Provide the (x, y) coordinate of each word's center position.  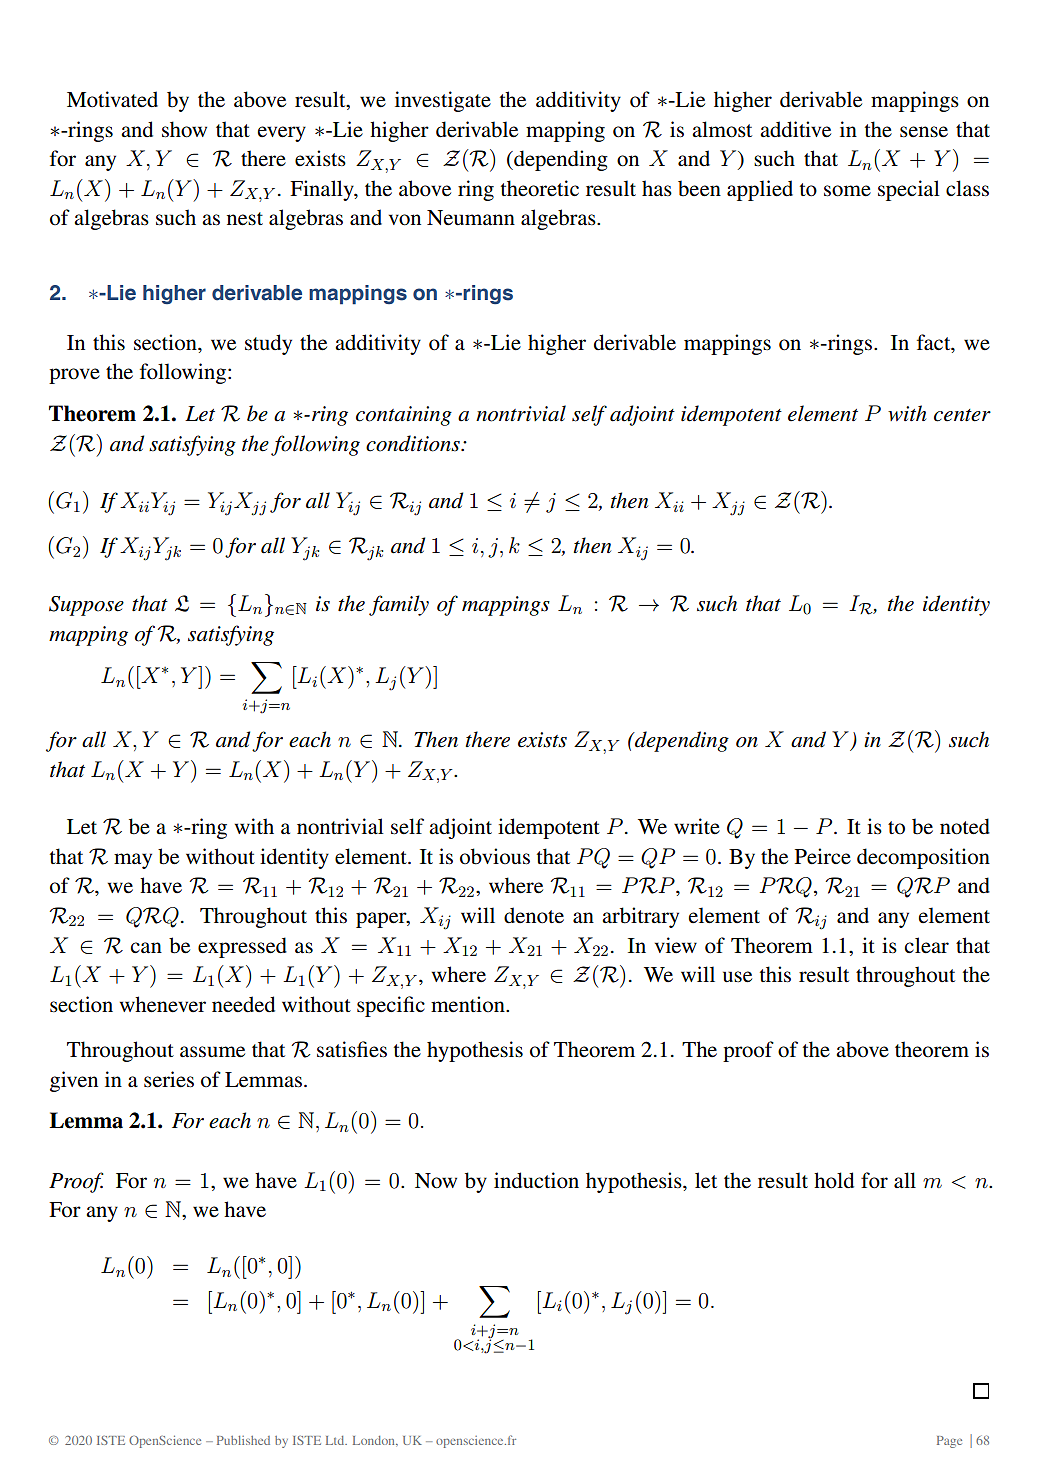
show (184, 129)
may (133, 861)
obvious (495, 856)
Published (243, 1440)
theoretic (540, 188)
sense (924, 132)
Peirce (823, 856)
